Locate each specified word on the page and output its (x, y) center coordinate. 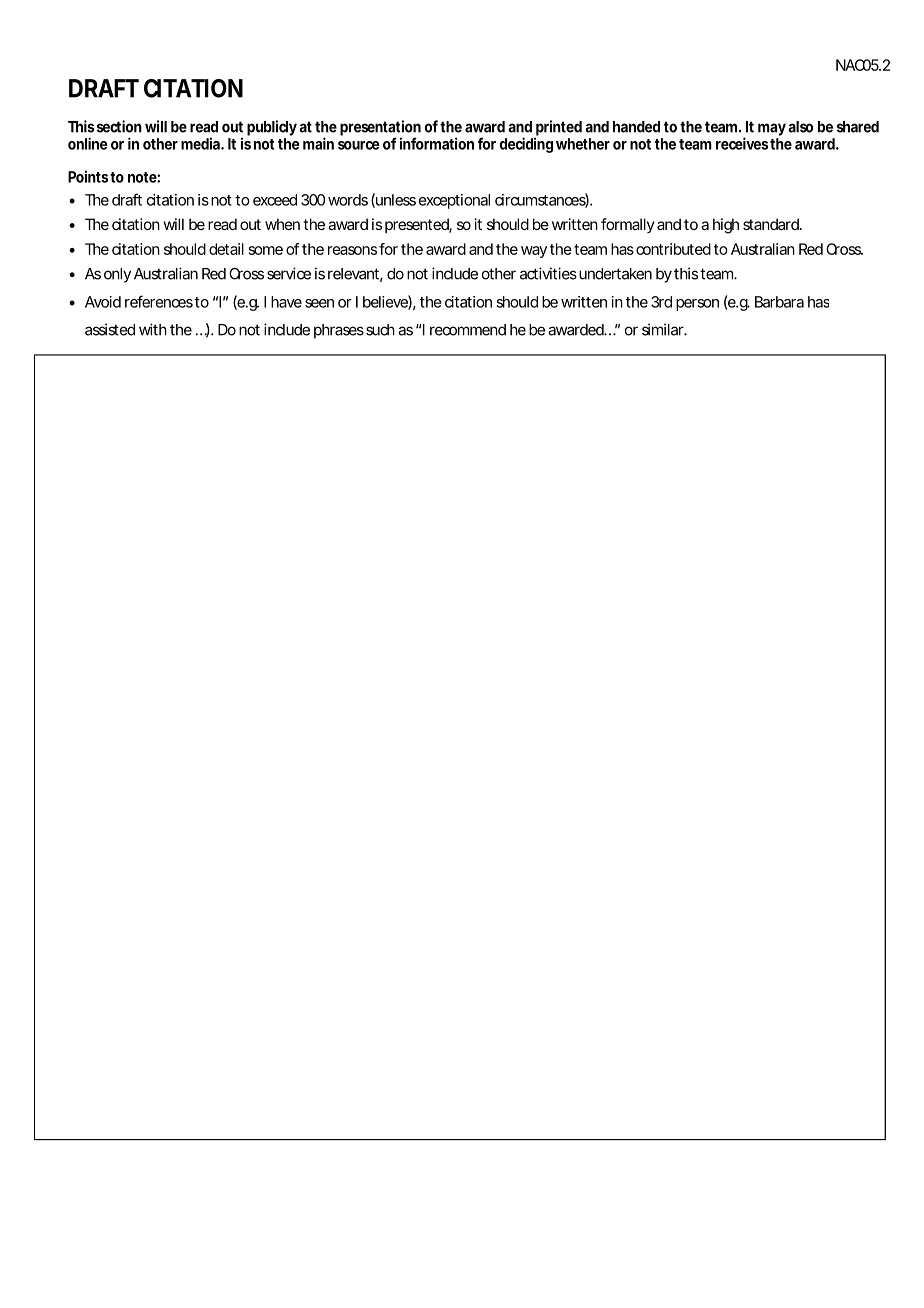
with (153, 329)
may (772, 131)
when (282, 224)
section (119, 126)
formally (628, 225)
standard (772, 224)
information (437, 143)
